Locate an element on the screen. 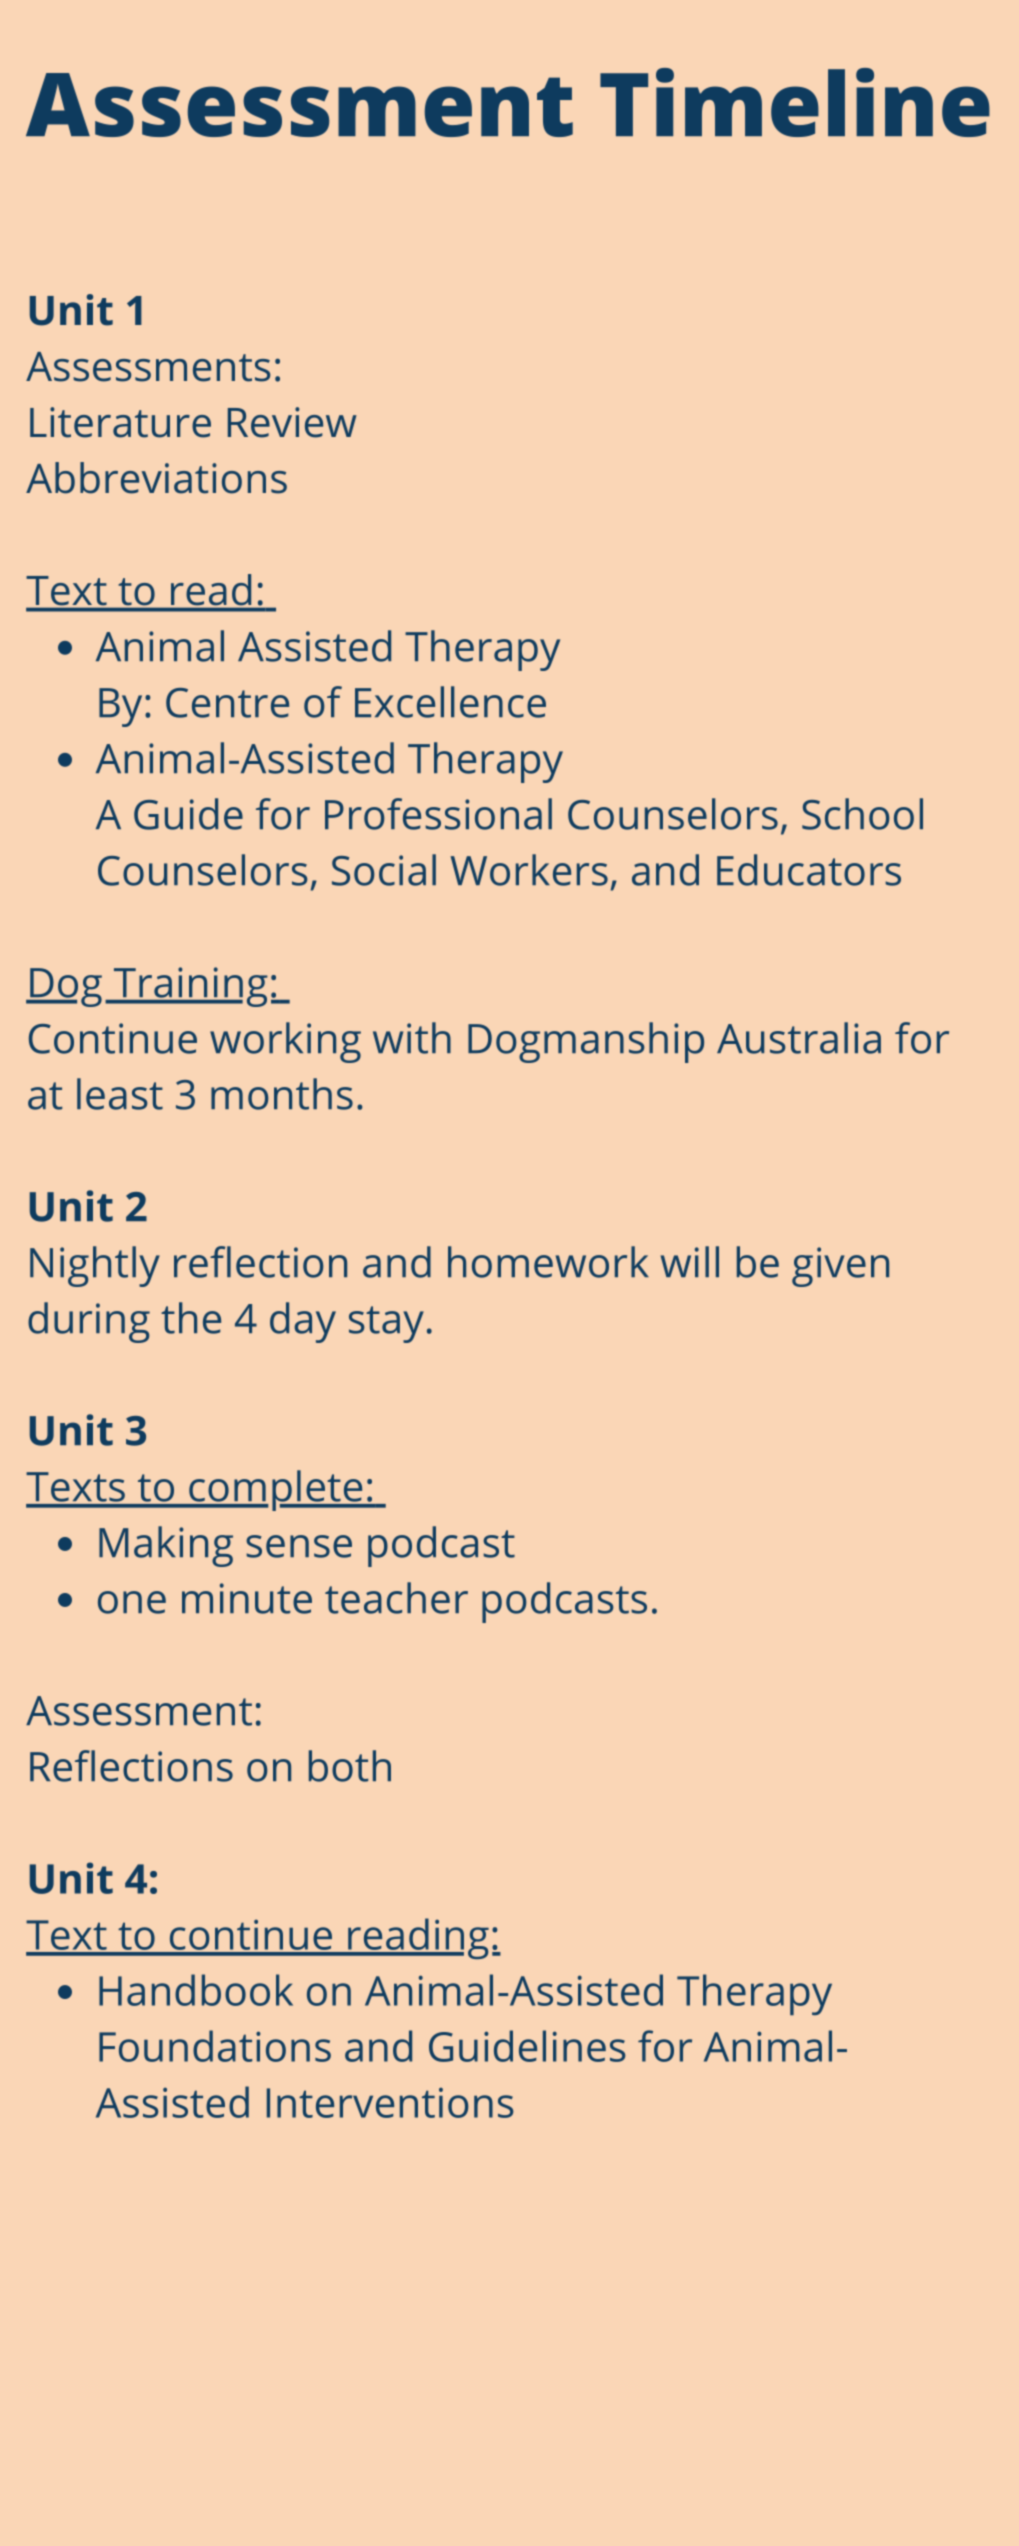  Australia is located at coordinates (799, 1038).
